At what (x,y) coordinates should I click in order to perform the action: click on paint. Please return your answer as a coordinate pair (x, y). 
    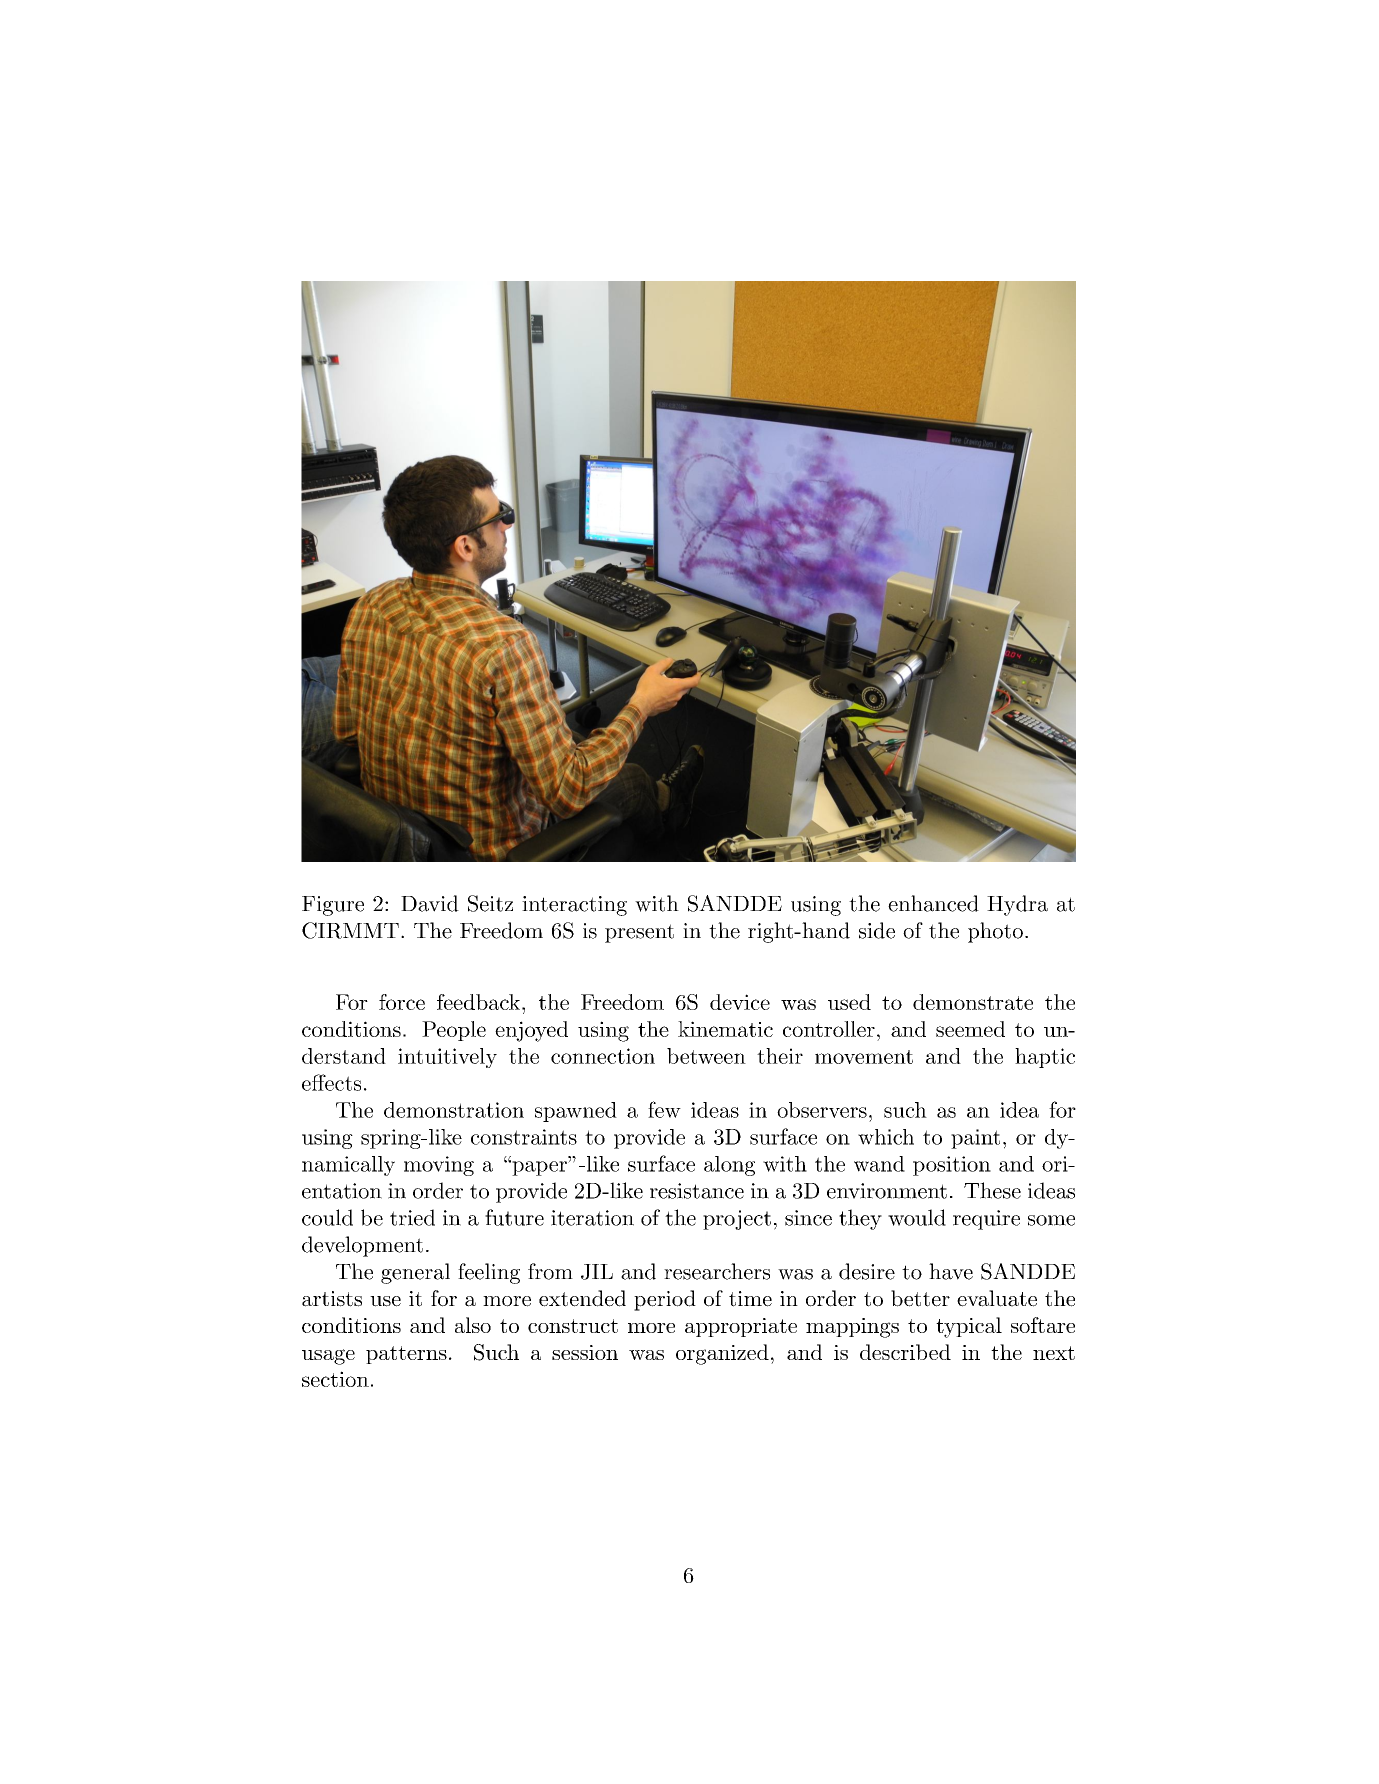
    Looking at the image, I should click on (975, 1139).
